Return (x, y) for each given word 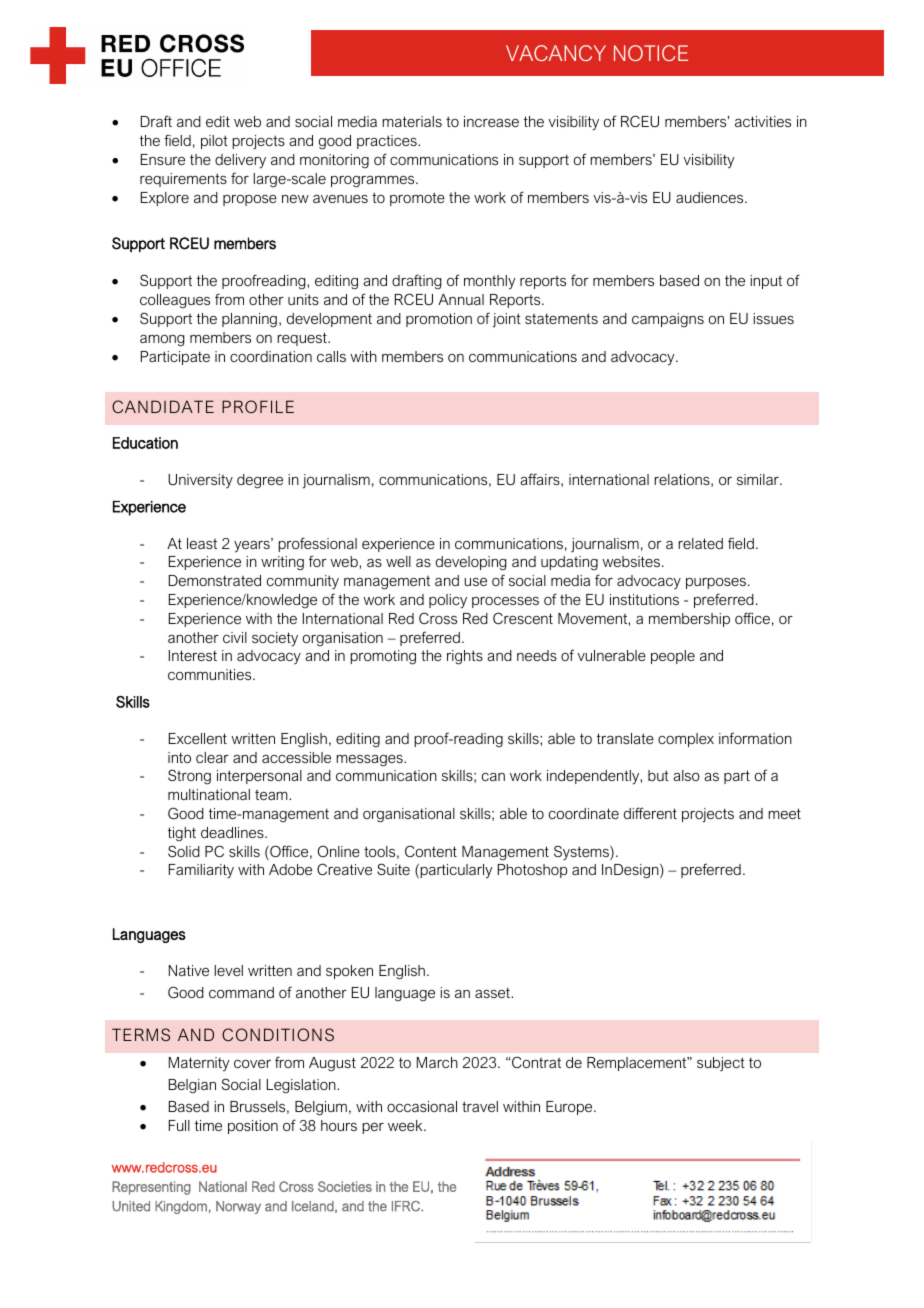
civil (235, 637)
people (673, 657)
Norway (238, 1207)
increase (491, 121)
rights (465, 657)
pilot (214, 142)
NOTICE (651, 53)
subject (721, 1064)
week (406, 1125)
